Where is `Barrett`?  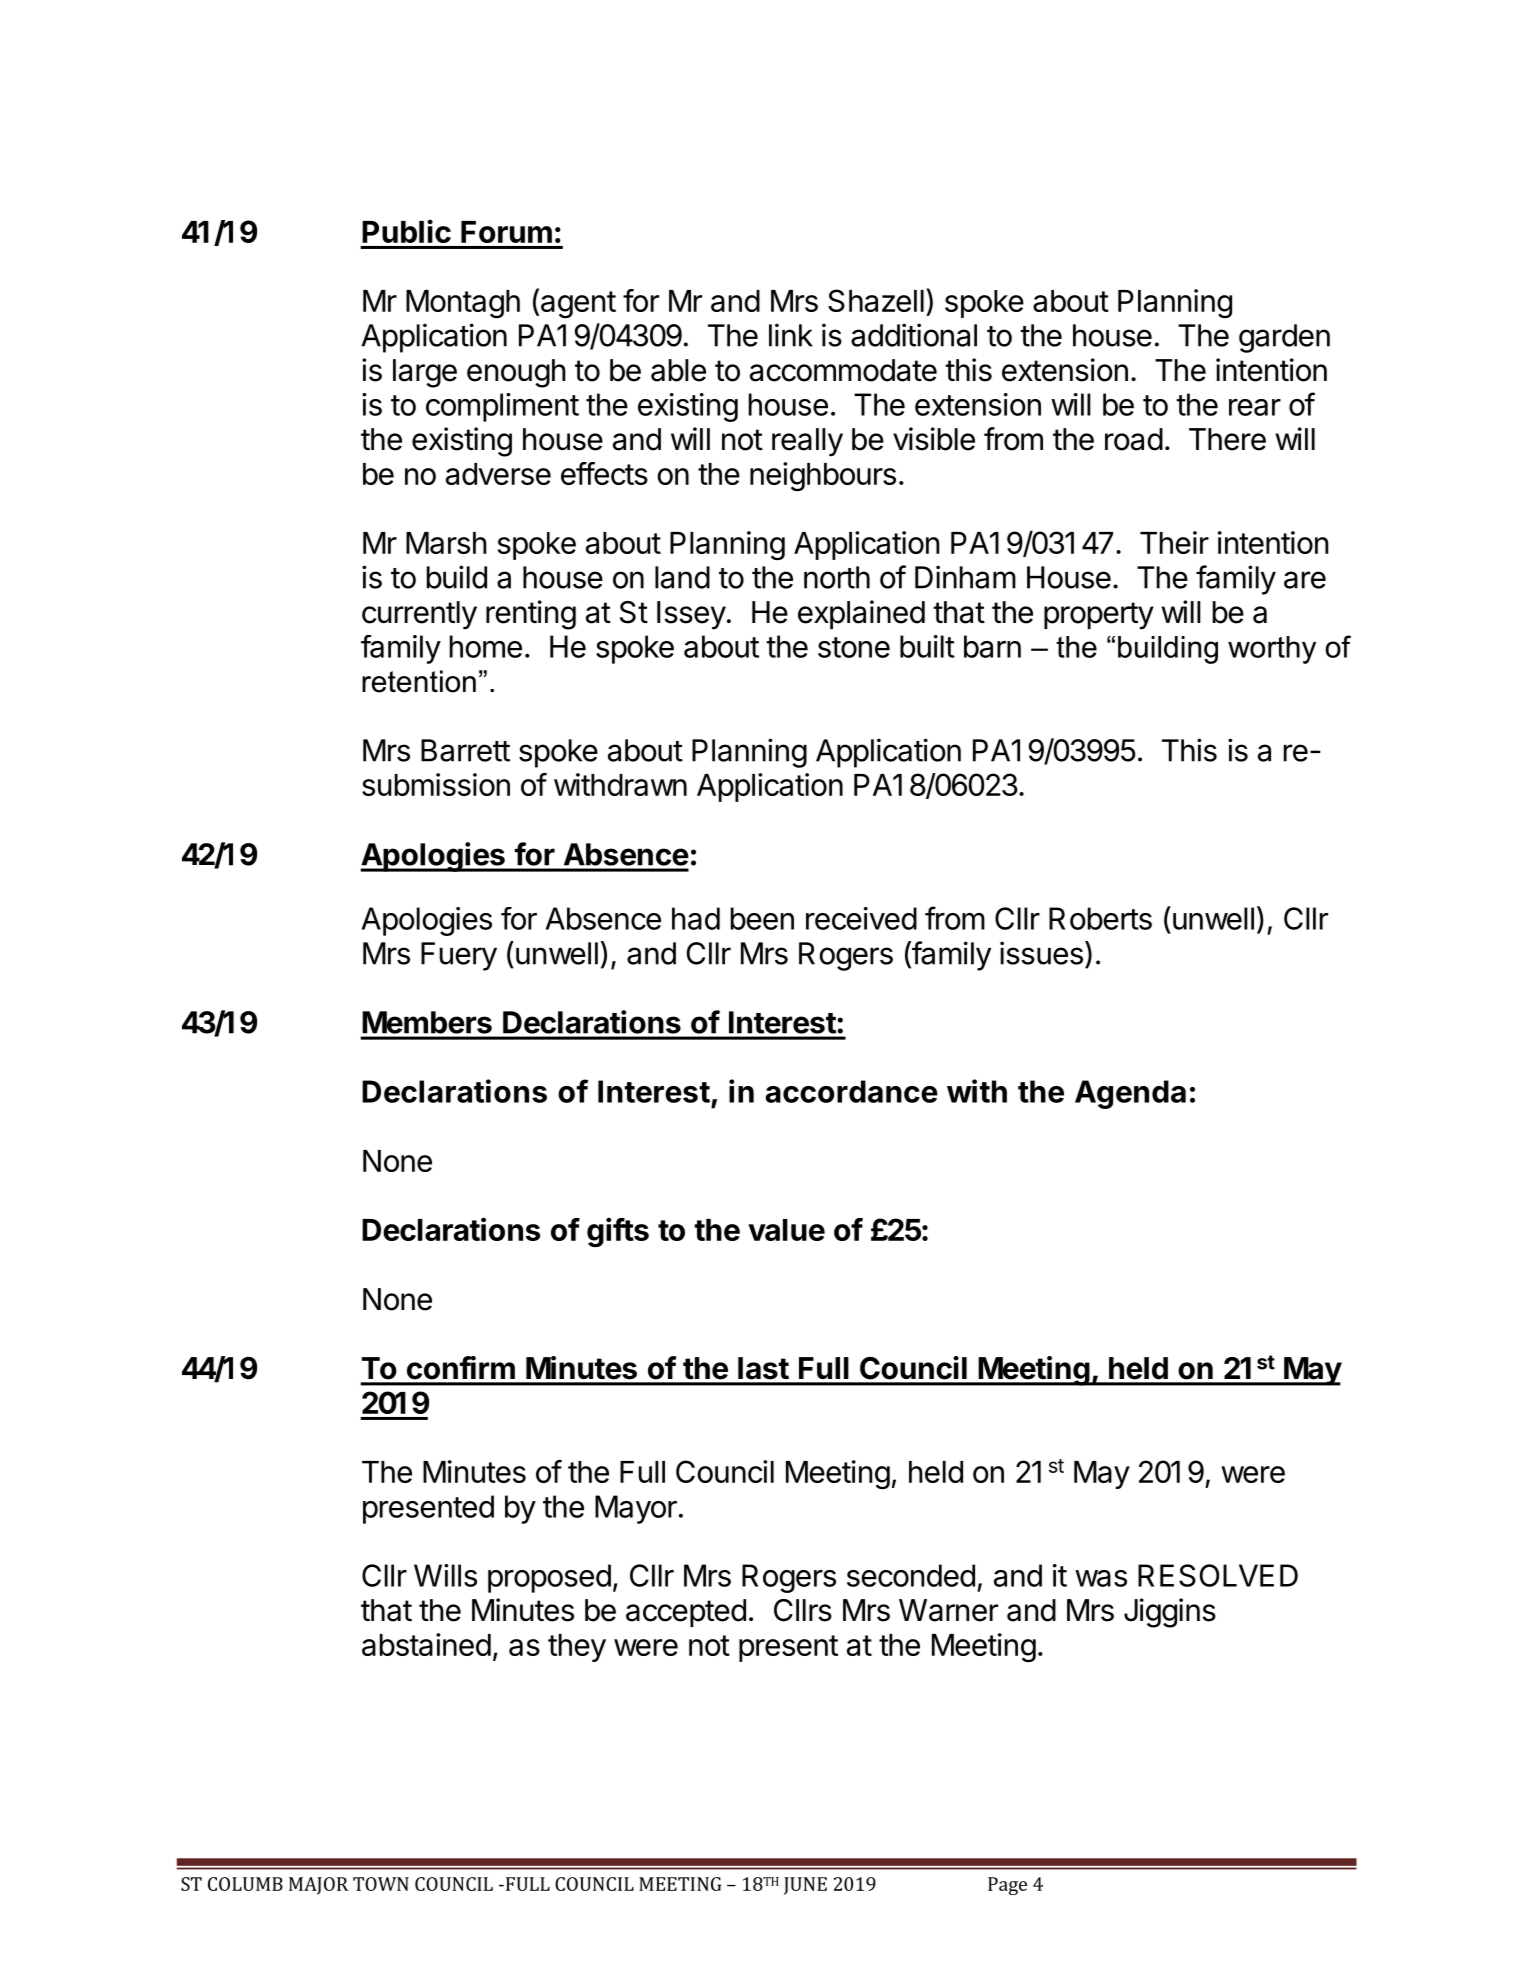 Barrett is located at coordinates (465, 750).
